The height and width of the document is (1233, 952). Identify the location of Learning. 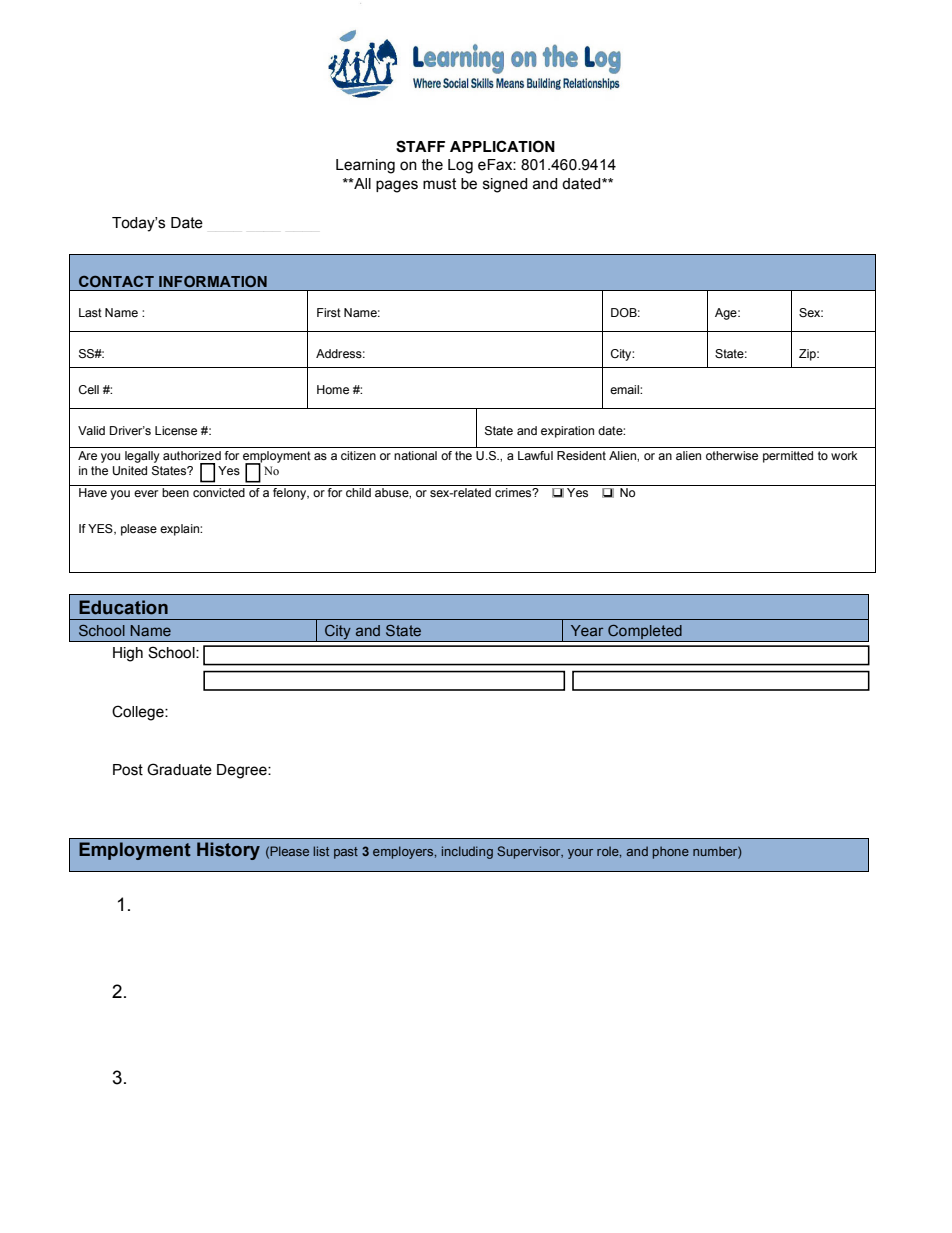
(365, 166).
